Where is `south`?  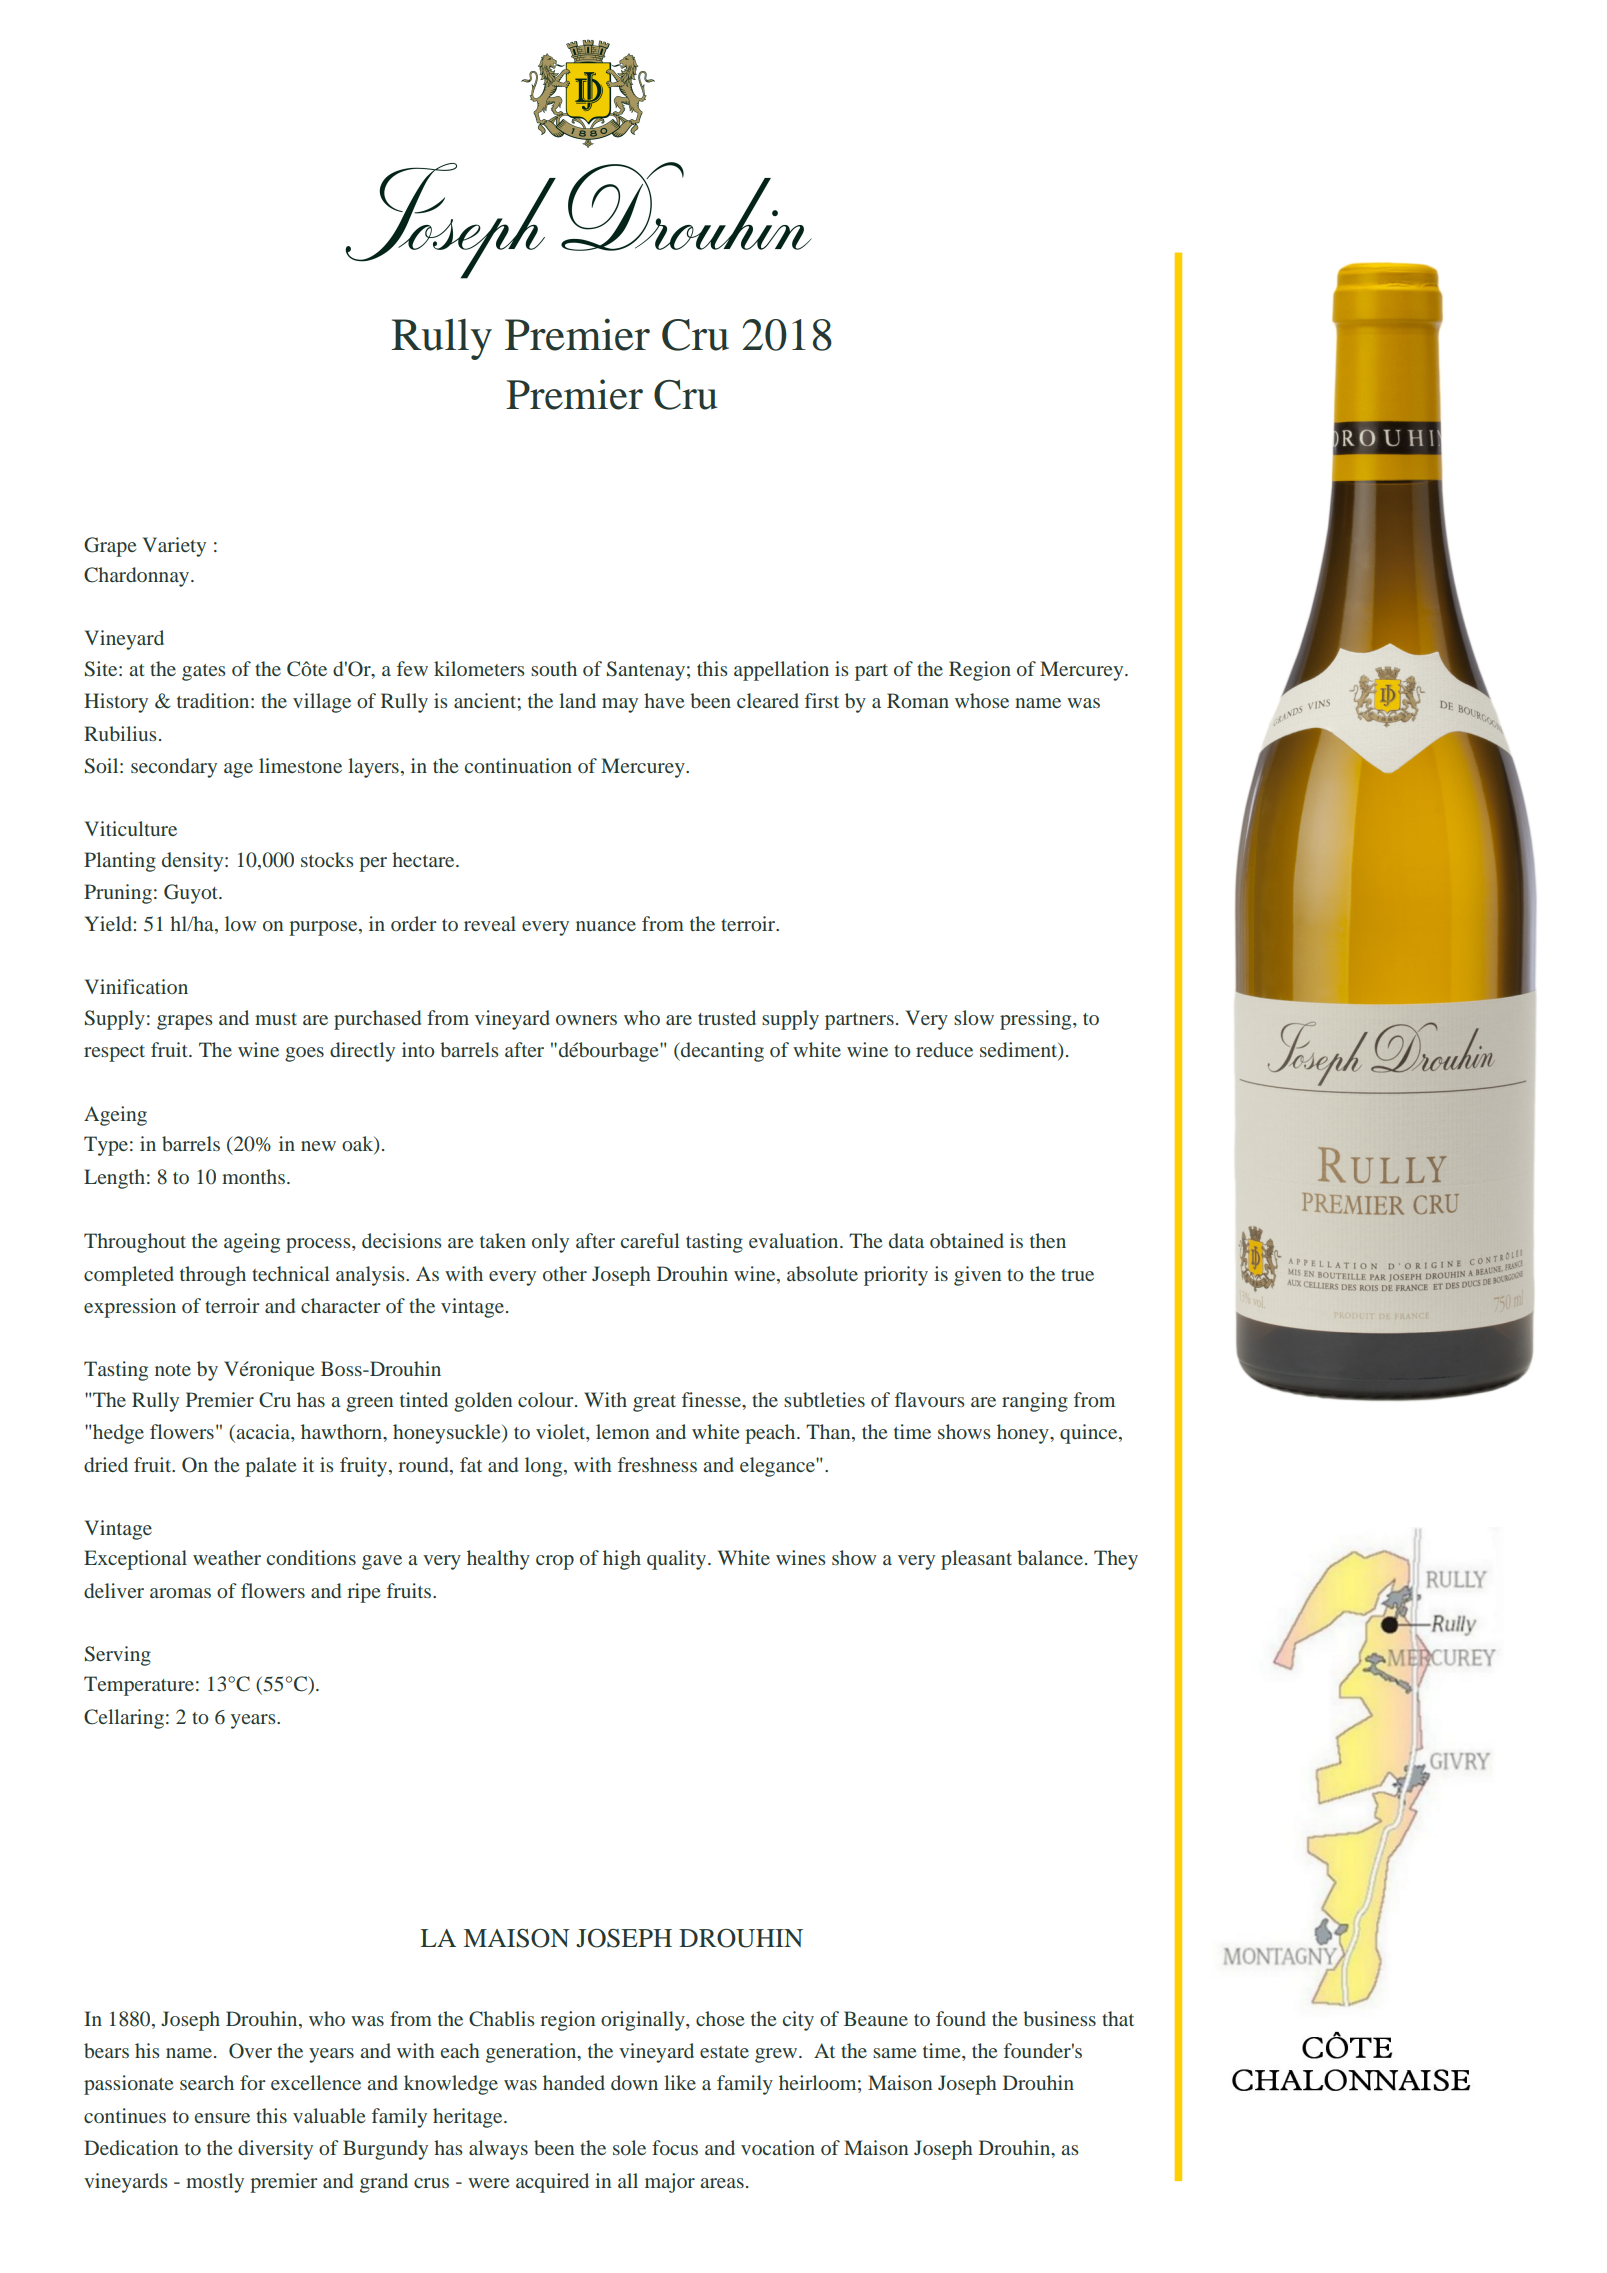
south is located at coordinates (554, 668).
